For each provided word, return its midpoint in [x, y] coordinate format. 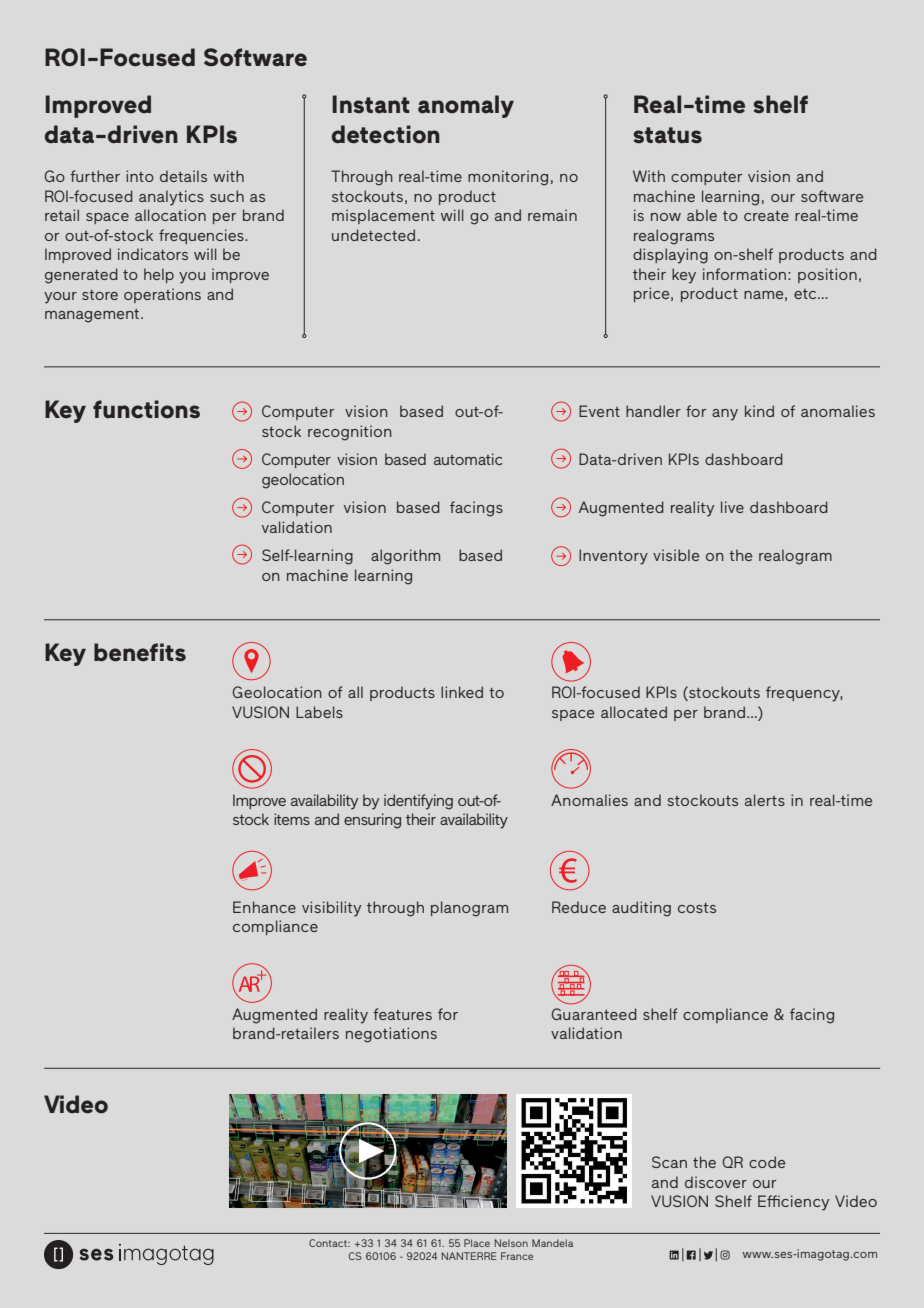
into [140, 176]
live [732, 507]
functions [146, 409]
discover [716, 1182]
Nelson [511, 1243]
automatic [468, 459]
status [668, 135]
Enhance [264, 907]
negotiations [391, 1035]
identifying [418, 802]
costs [697, 908]
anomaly [466, 106]
